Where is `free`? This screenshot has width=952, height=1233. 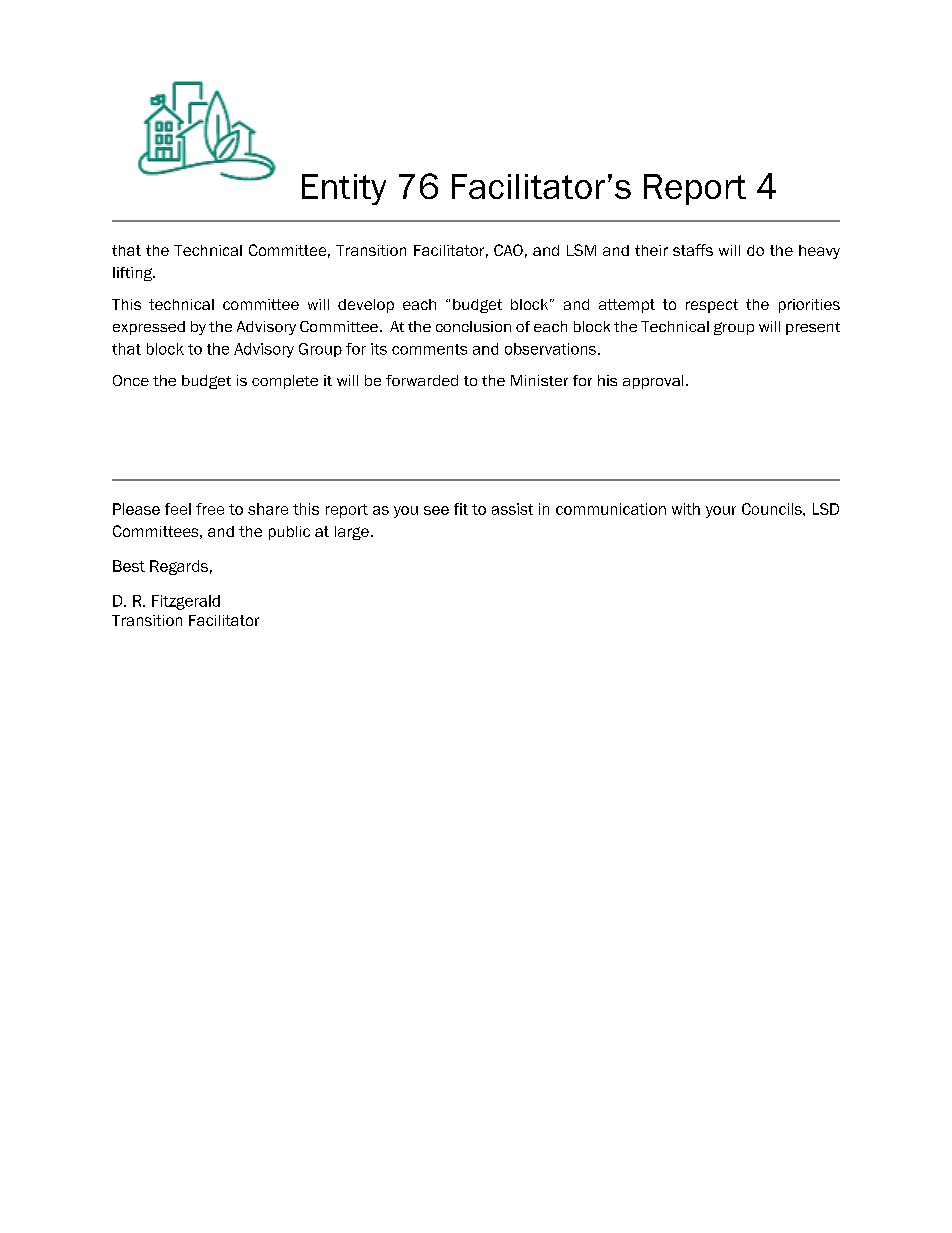
free is located at coordinates (210, 509).
